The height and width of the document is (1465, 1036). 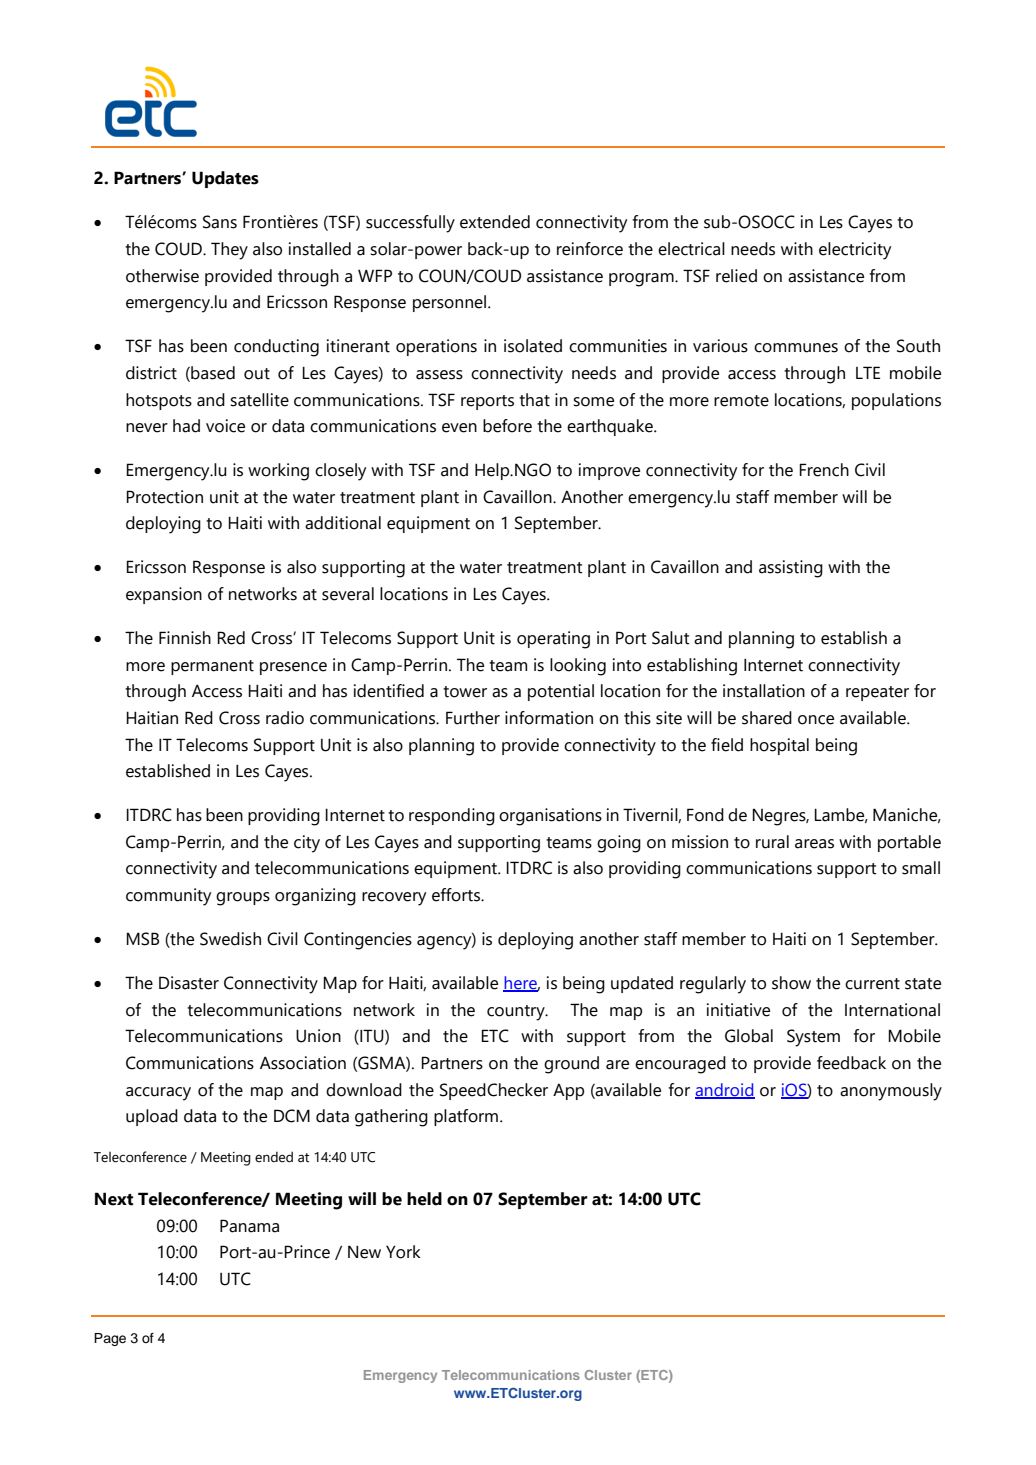 What do you see at coordinates (891, 1092) in the document?
I see `anonymously` at bounding box center [891, 1092].
